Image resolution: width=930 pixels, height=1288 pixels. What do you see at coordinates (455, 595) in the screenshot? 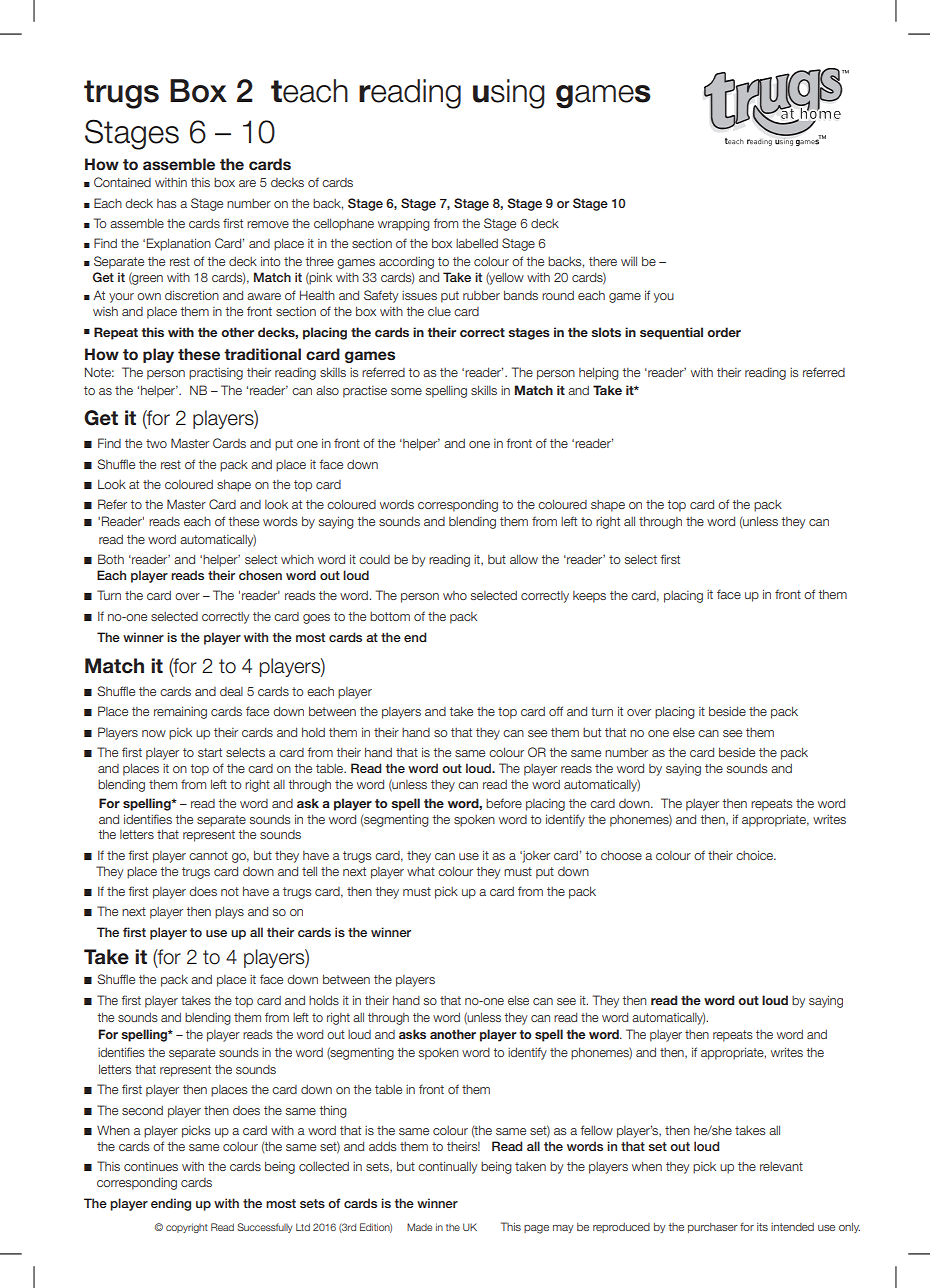
I see `who` at bounding box center [455, 595].
